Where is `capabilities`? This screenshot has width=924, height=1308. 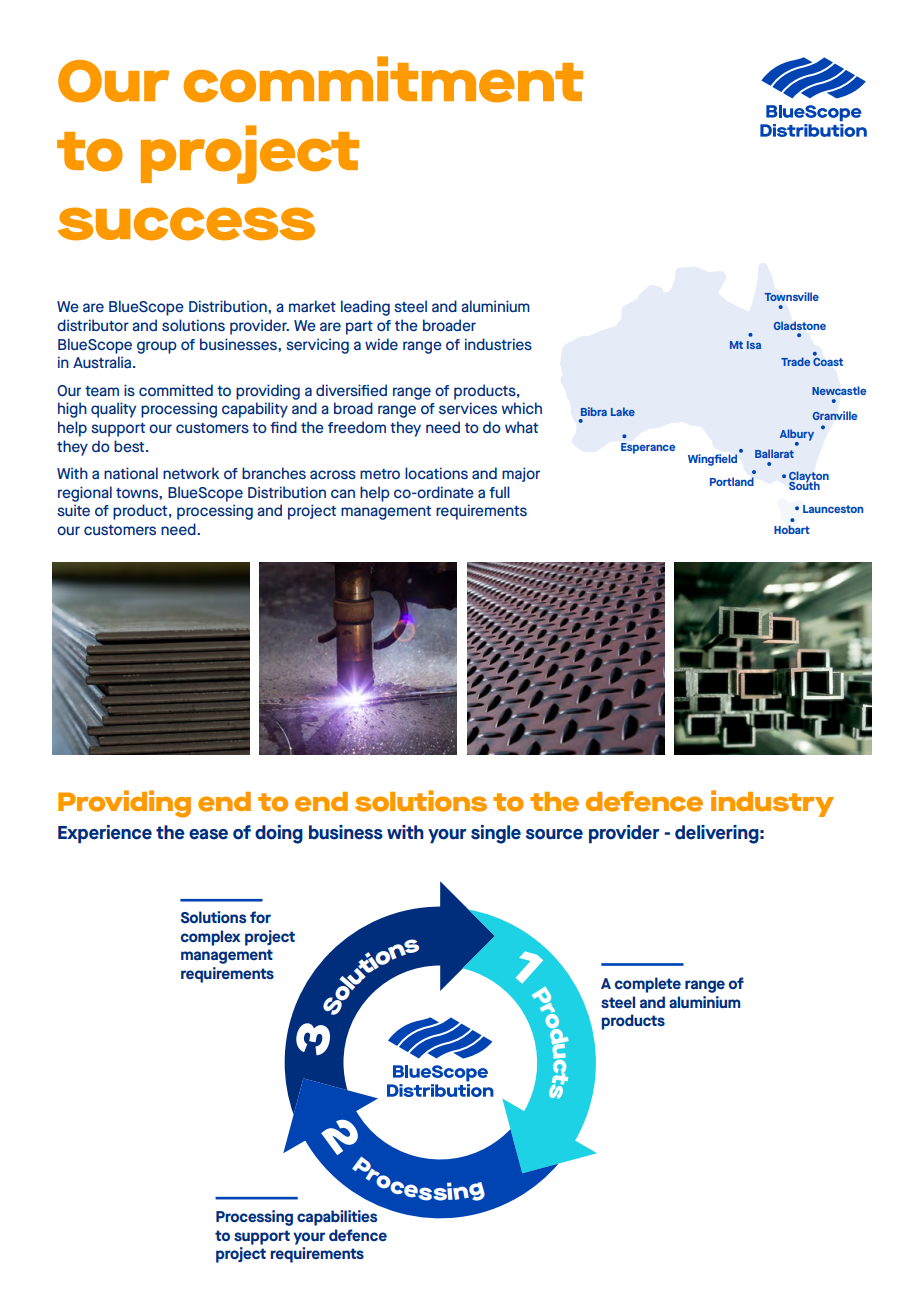
capabilities is located at coordinates (337, 1218).
